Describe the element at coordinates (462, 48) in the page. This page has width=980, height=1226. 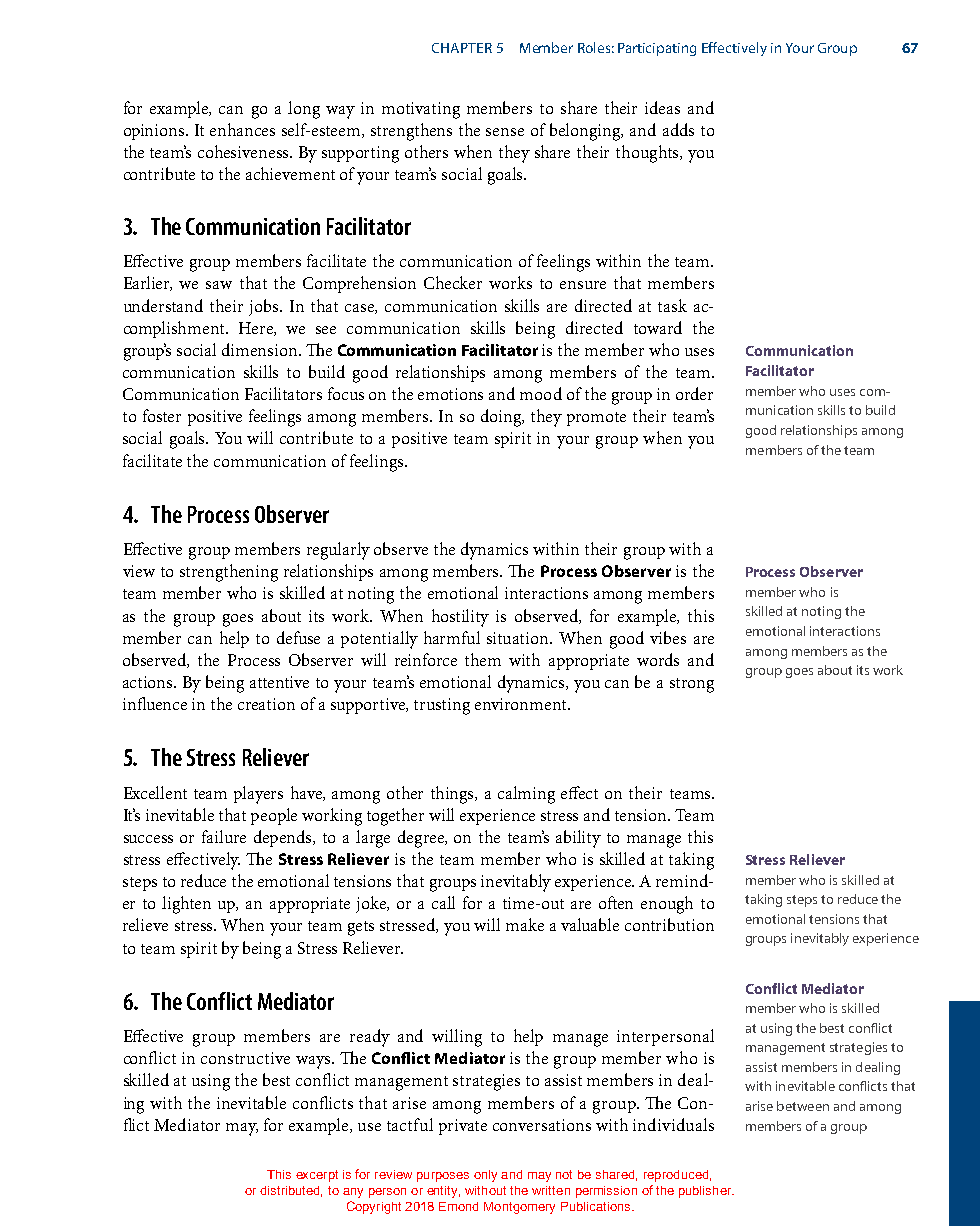
I see `CHAPTER` at that location.
